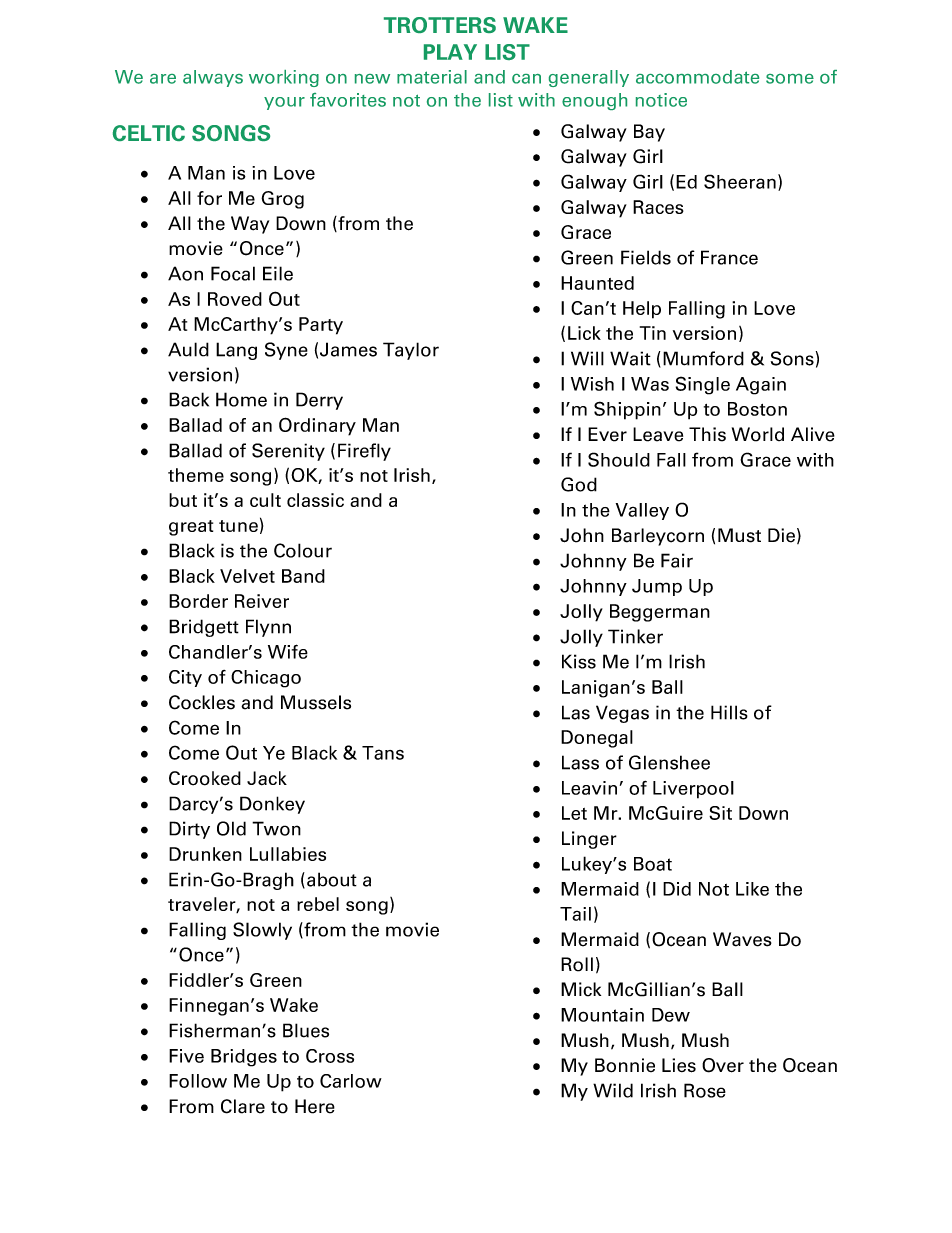 This page has height=1233, width=952. What do you see at coordinates (579, 484) in the page?
I see `God` at bounding box center [579, 484].
